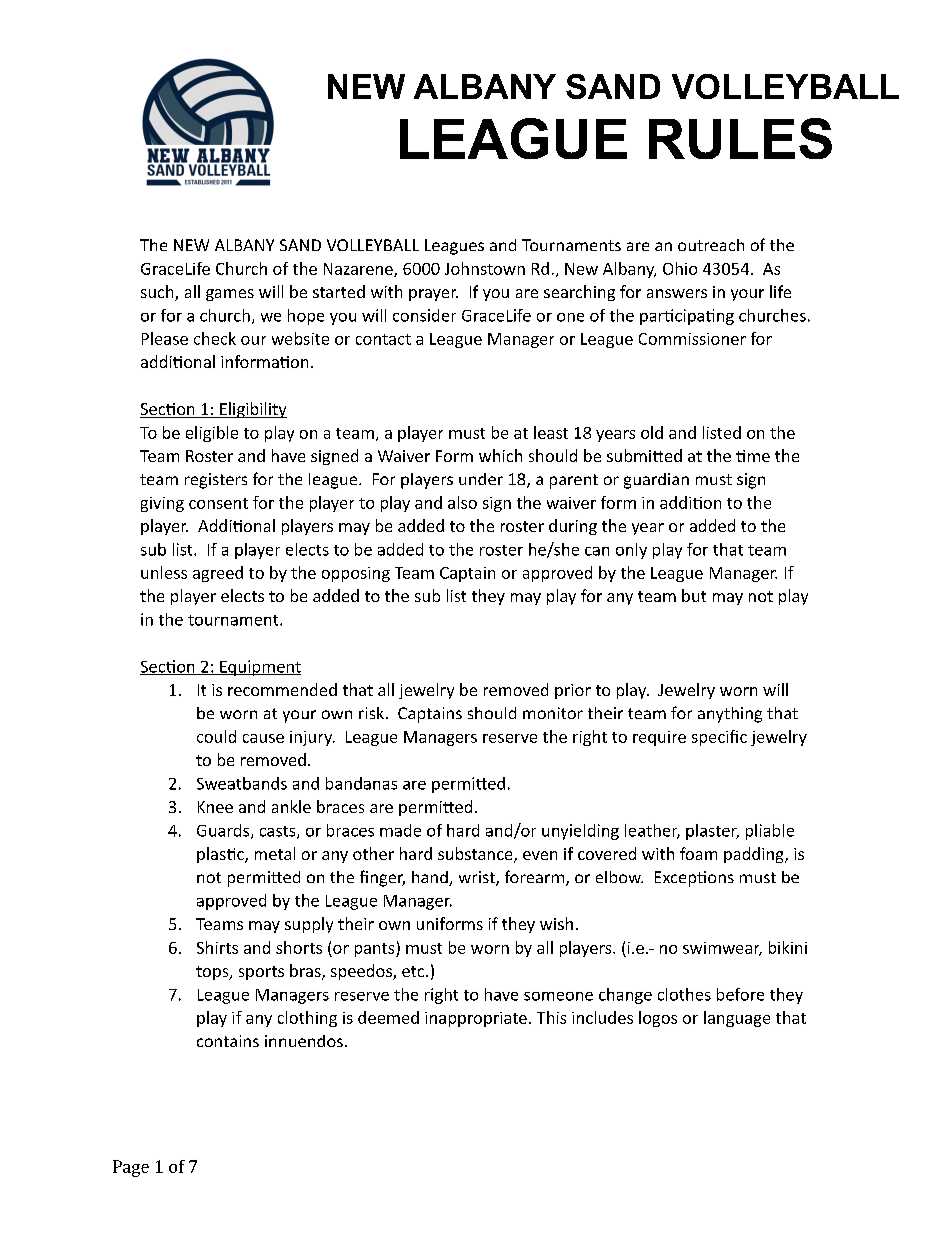  I want to click on risk, so click(373, 713).
